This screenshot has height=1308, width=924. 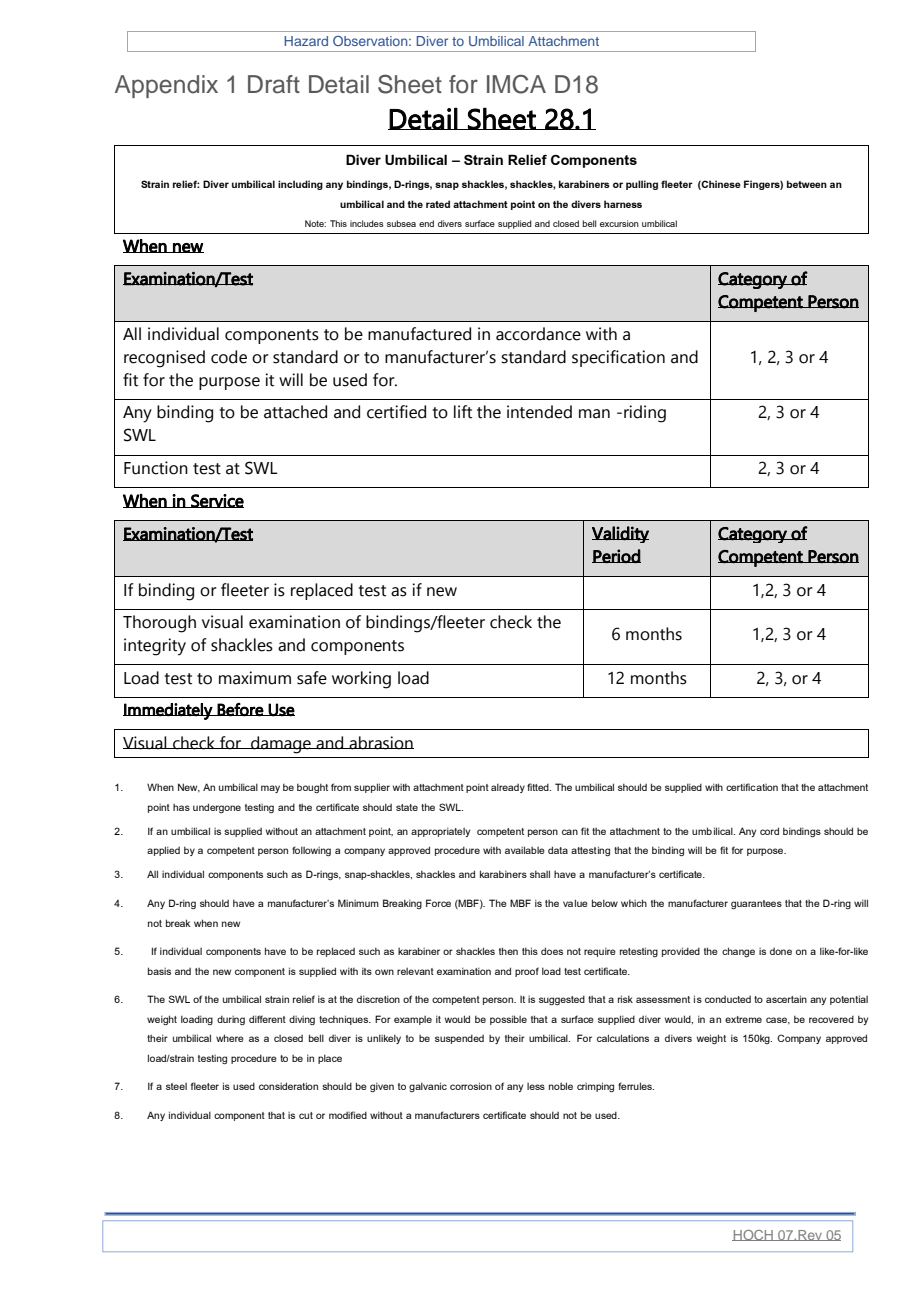 What do you see at coordinates (274, 84) in the screenshot?
I see `Draft` at bounding box center [274, 84].
